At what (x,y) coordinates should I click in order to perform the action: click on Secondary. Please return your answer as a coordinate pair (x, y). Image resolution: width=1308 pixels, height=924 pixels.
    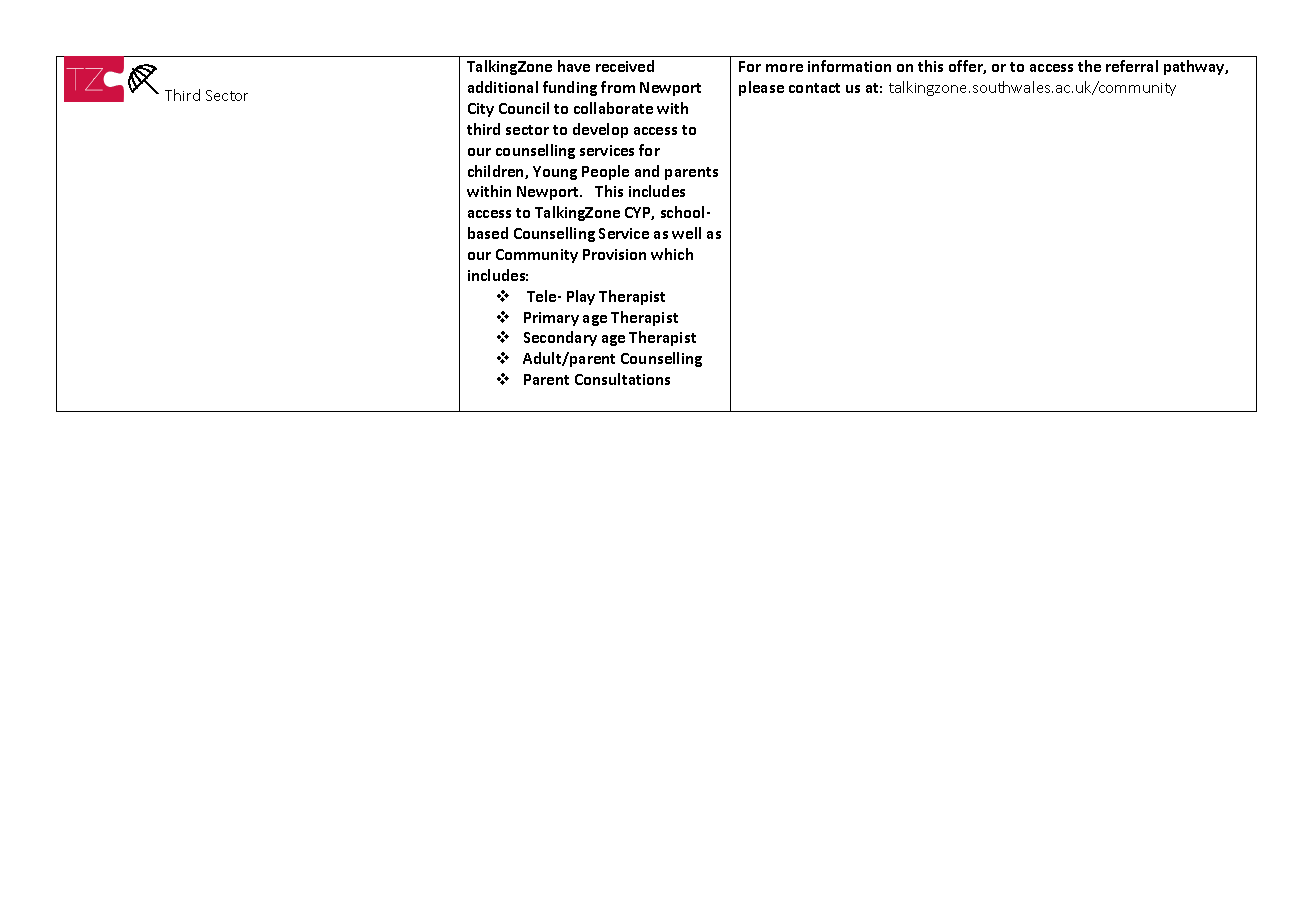
    Looking at the image, I should click on (560, 338).
